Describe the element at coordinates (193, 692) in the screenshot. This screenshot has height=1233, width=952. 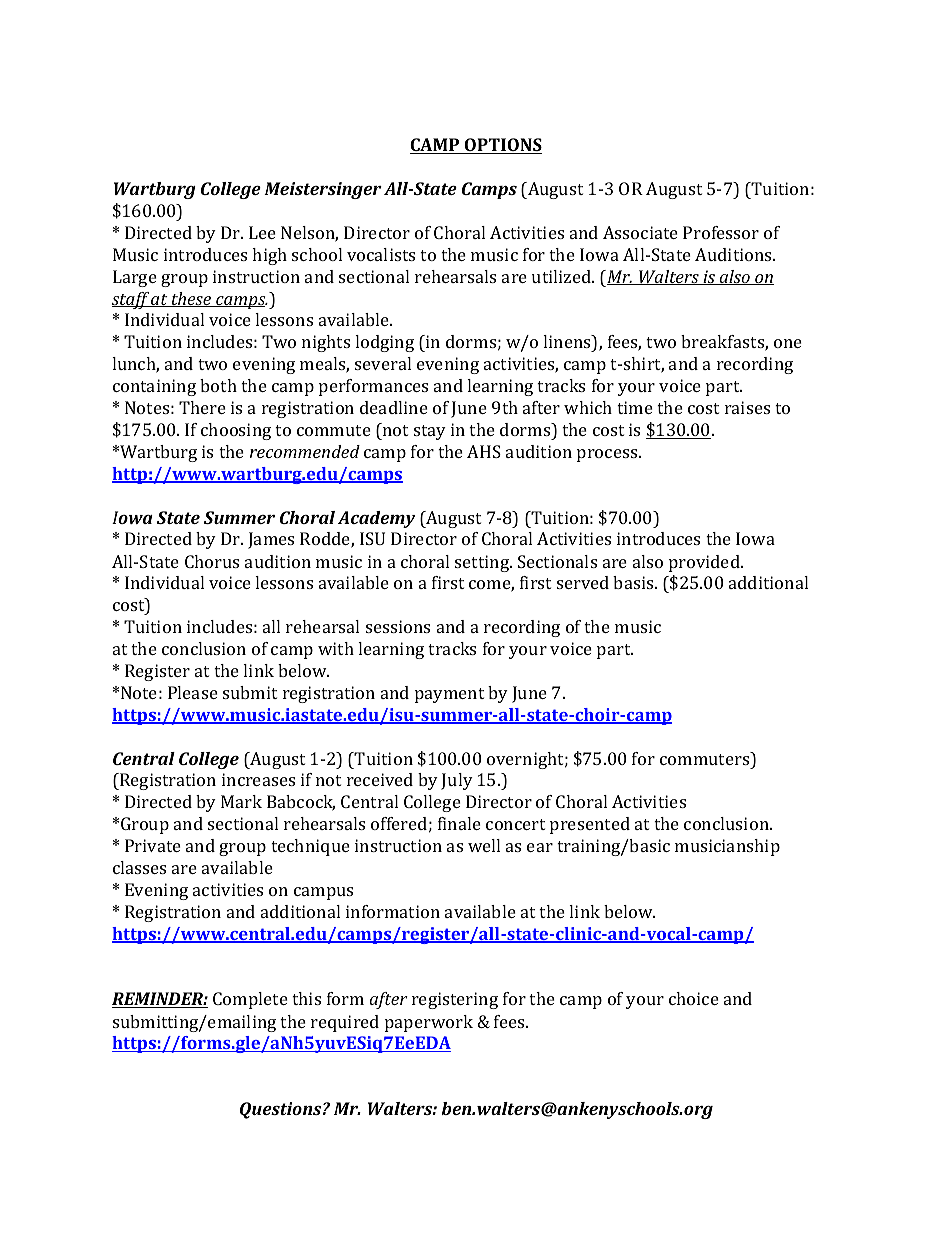
I see `Please` at that location.
